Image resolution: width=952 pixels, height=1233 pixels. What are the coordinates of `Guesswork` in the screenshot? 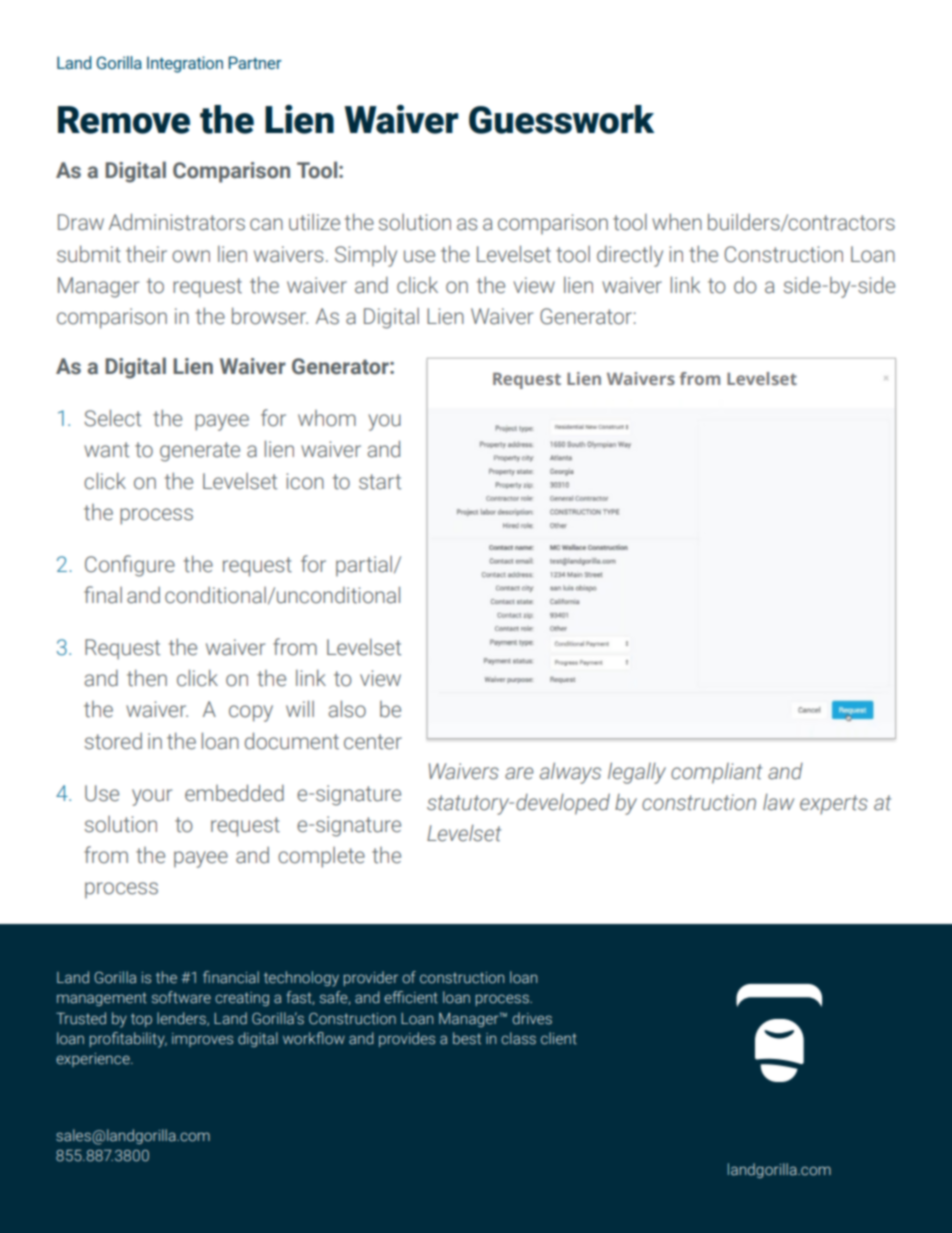 It's located at (561, 119).
